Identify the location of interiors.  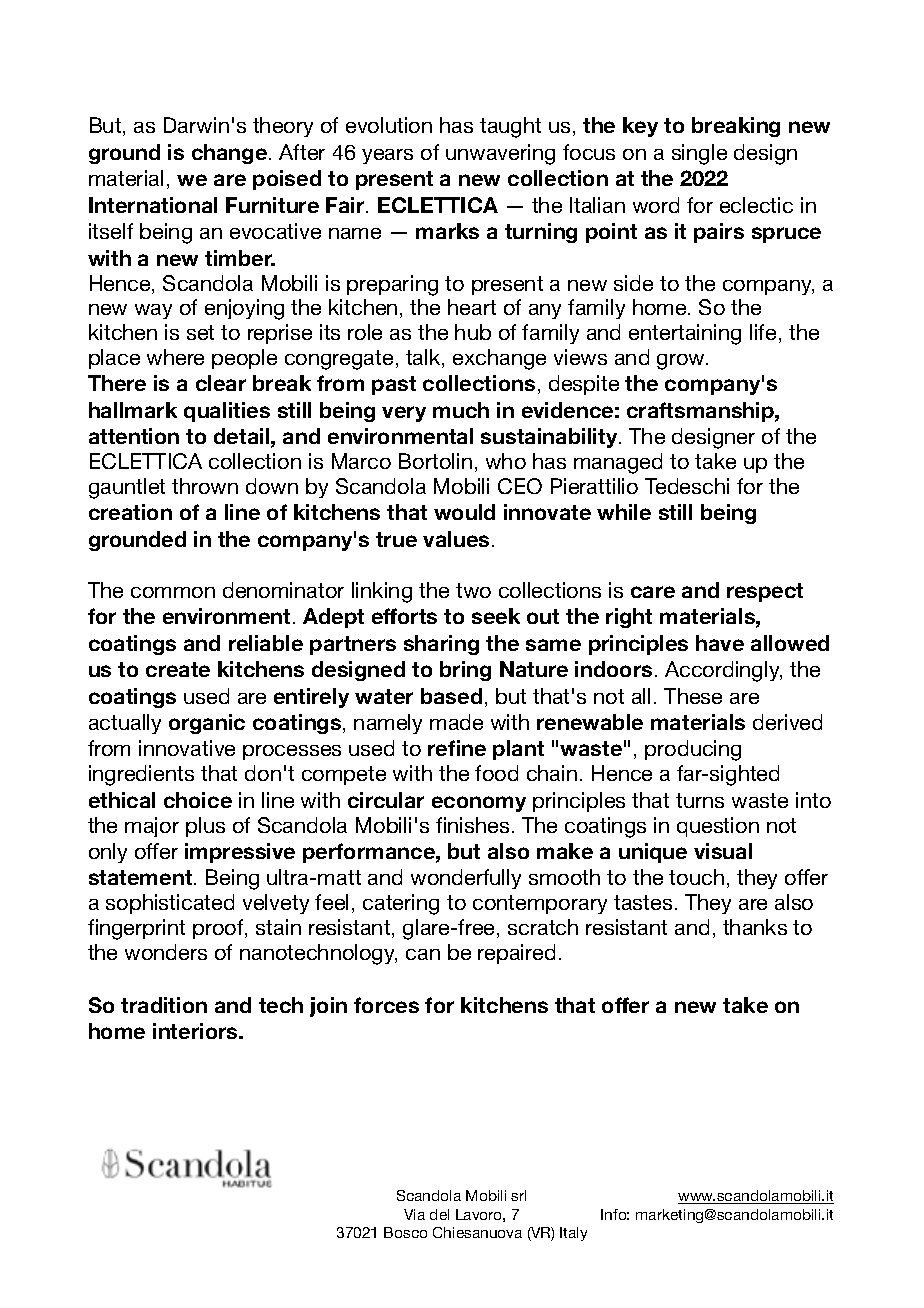
(196, 1031).
